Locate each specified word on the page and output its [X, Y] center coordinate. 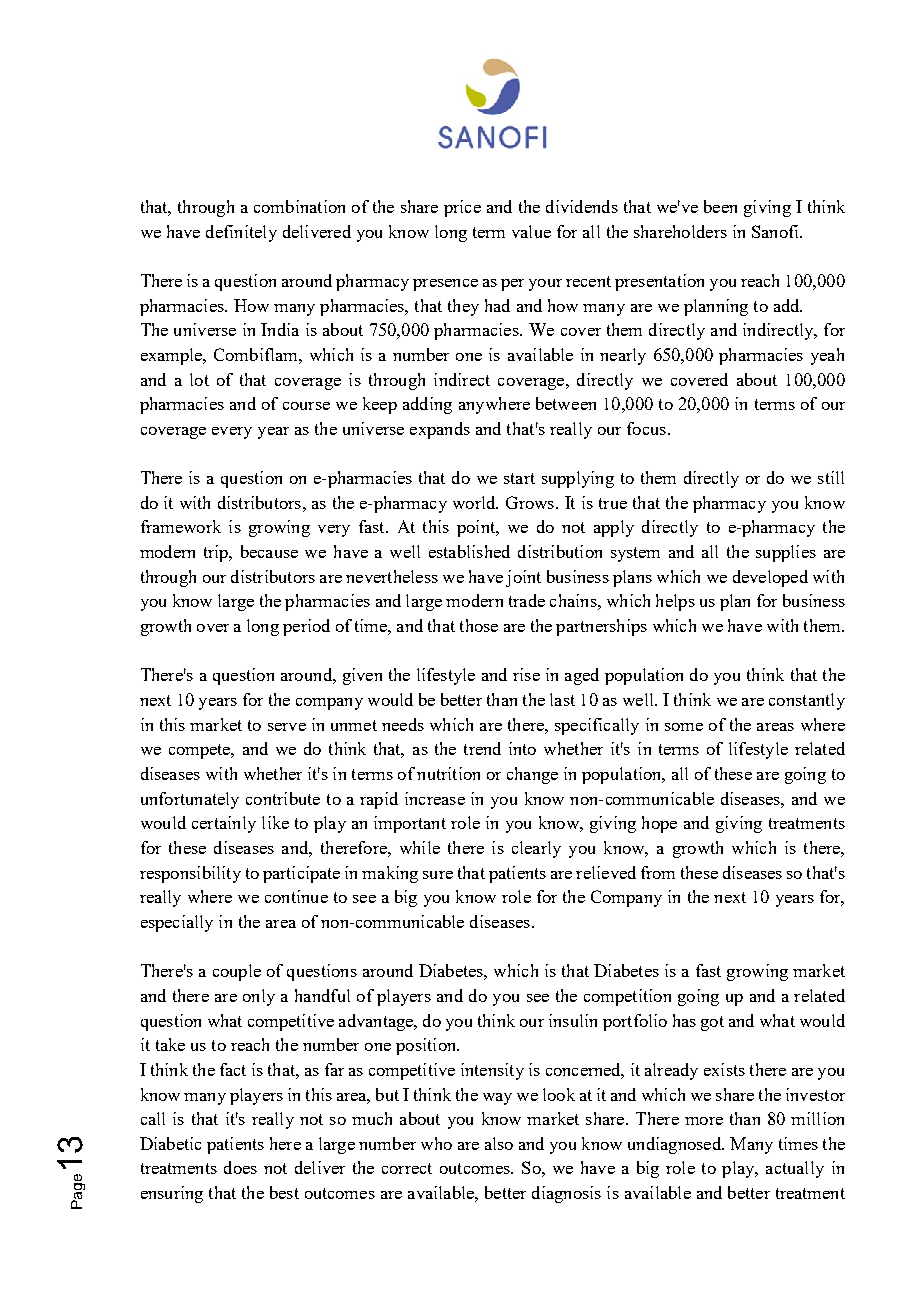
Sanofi [776, 231]
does [240, 1167]
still [831, 477]
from [658, 872]
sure [438, 875]
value [531, 231]
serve [287, 727]
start [519, 478]
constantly [807, 701]
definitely [241, 233]
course [306, 406]
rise [526, 674]
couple [237, 972]
